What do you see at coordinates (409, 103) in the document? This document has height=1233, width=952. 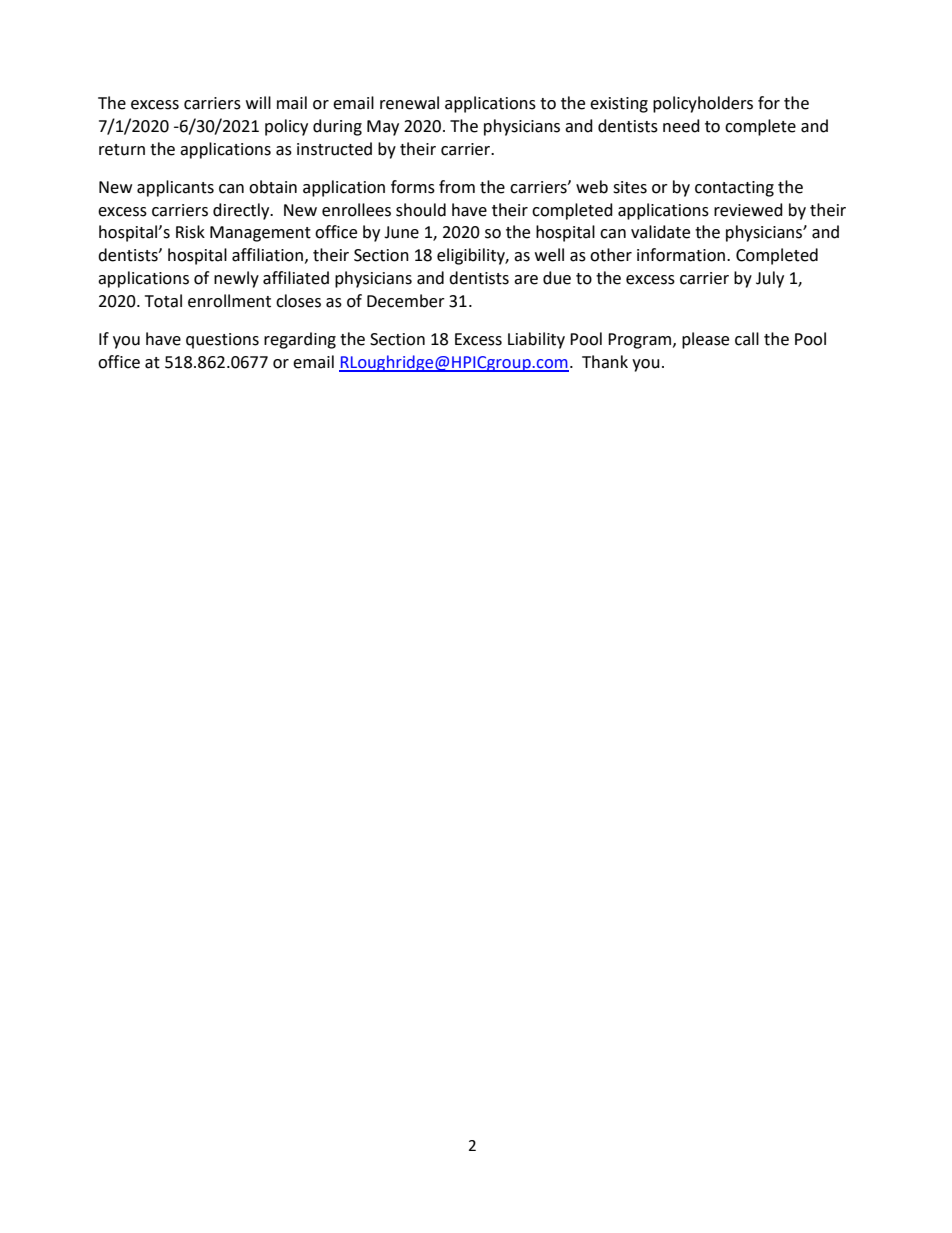 I see `renewal` at bounding box center [409, 103].
